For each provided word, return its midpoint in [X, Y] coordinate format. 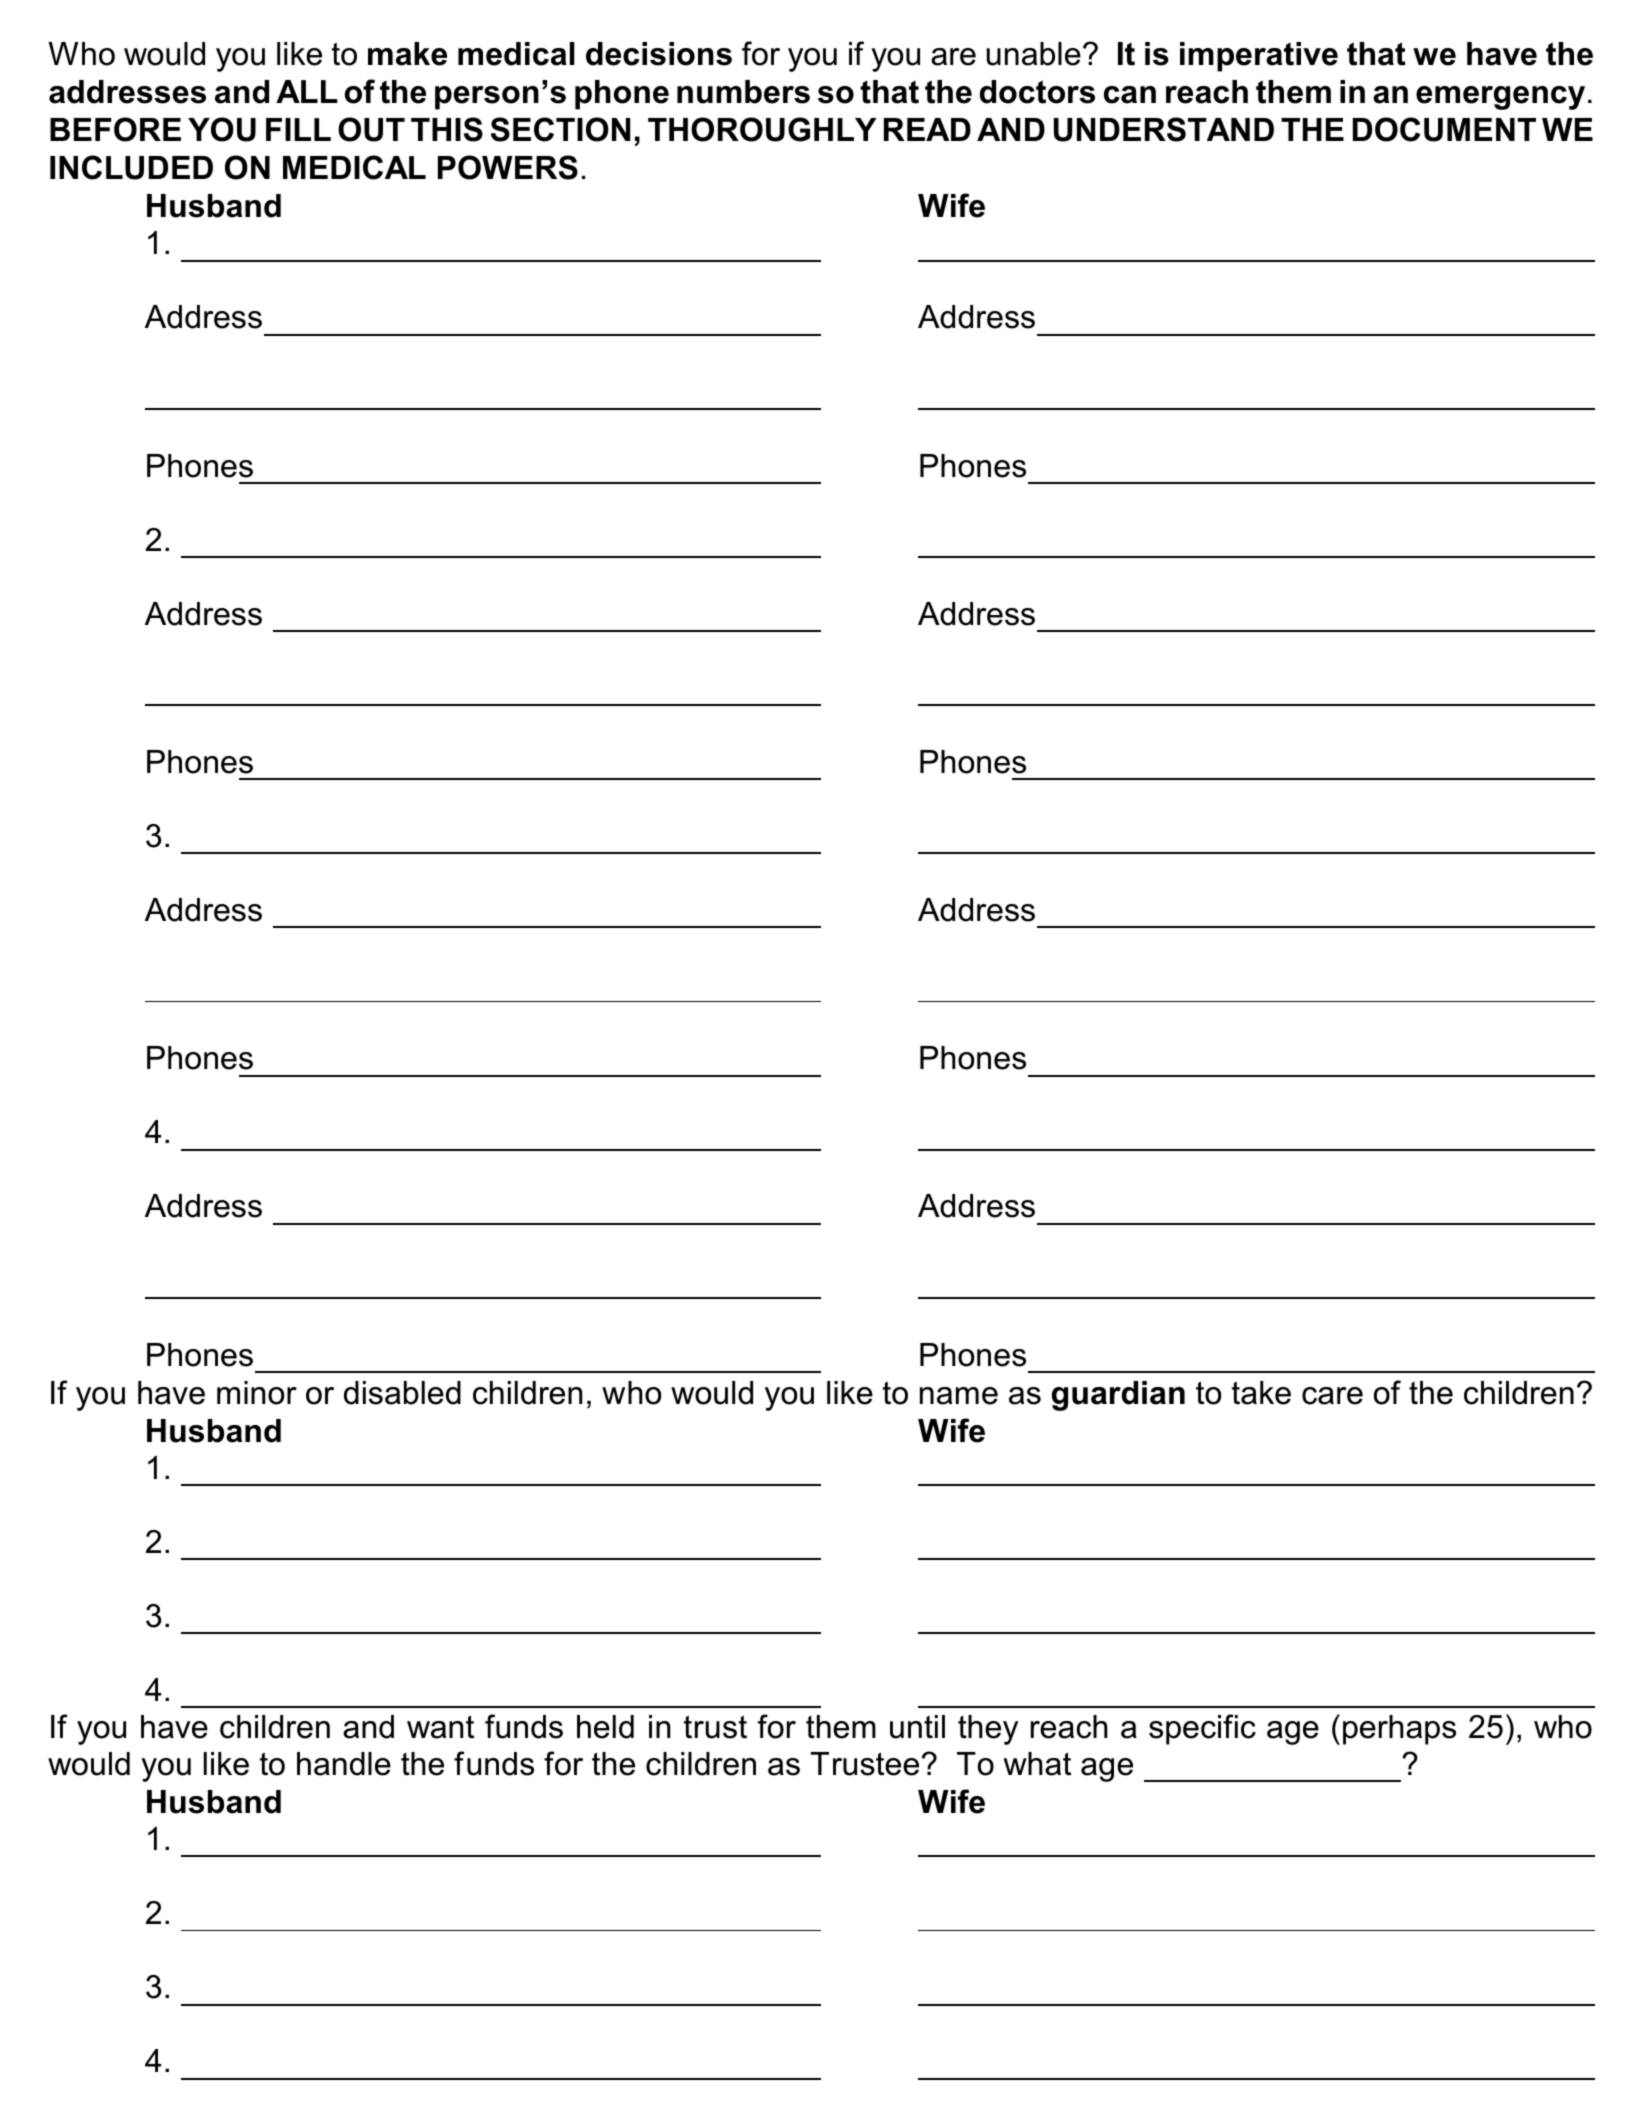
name [959, 1396]
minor [257, 1393]
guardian [1118, 1396]
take [1261, 1393]
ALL [307, 91]
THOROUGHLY [762, 129]
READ [927, 129]
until [917, 1727]
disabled [402, 1393]
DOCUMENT [1444, 129]
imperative [1259, 57]
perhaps [1399, 1730]
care [1332, 1396]
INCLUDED [131, 167]
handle [344, 1764]
